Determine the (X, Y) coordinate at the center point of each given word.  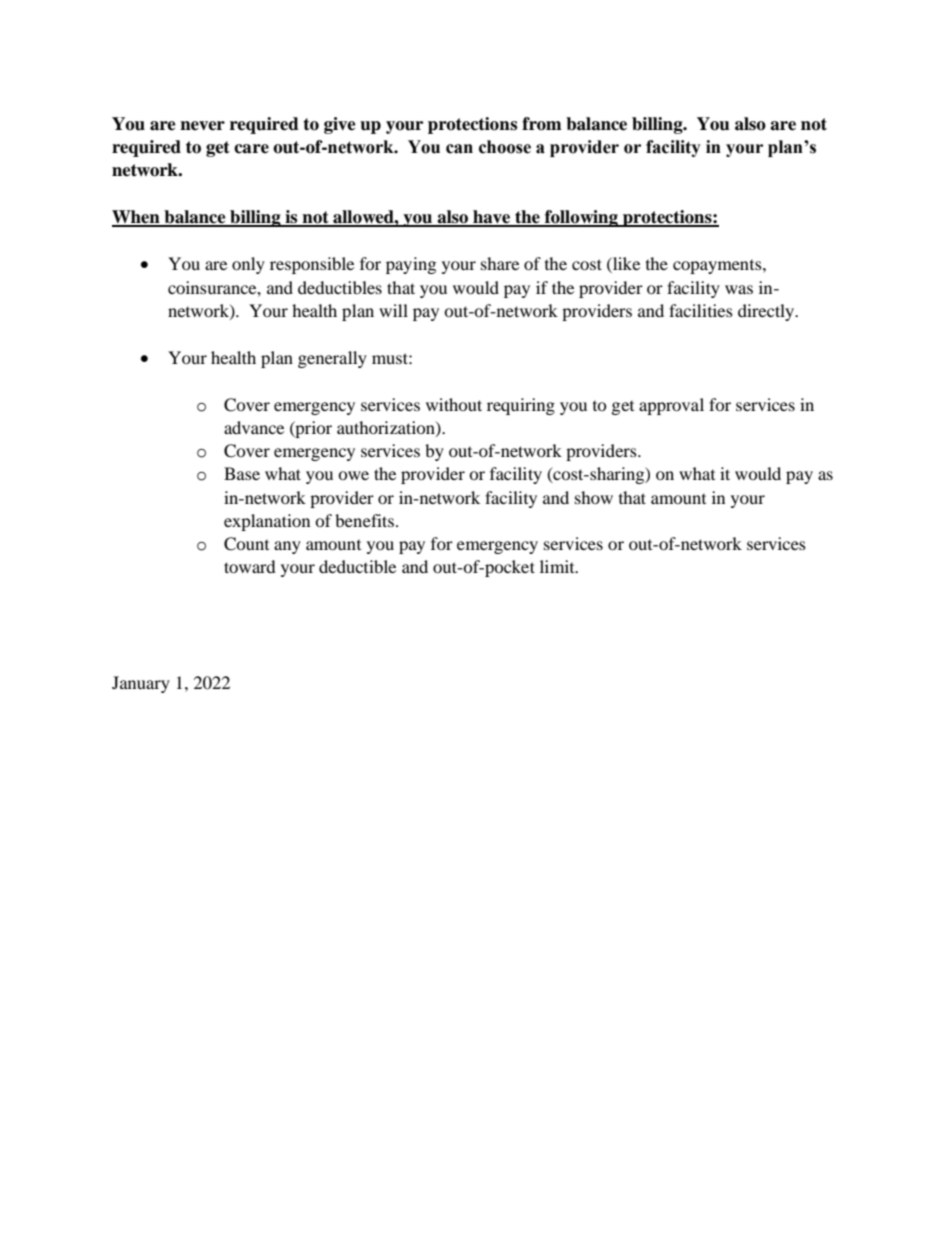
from (542, 124)
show (594, 497)
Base (242, 473)
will (393, 310)
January (141, 684)
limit (558, 566)
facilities (701, 310)
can (459, 149)
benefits (364, 520)
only (248, 265)
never (202, 126)
